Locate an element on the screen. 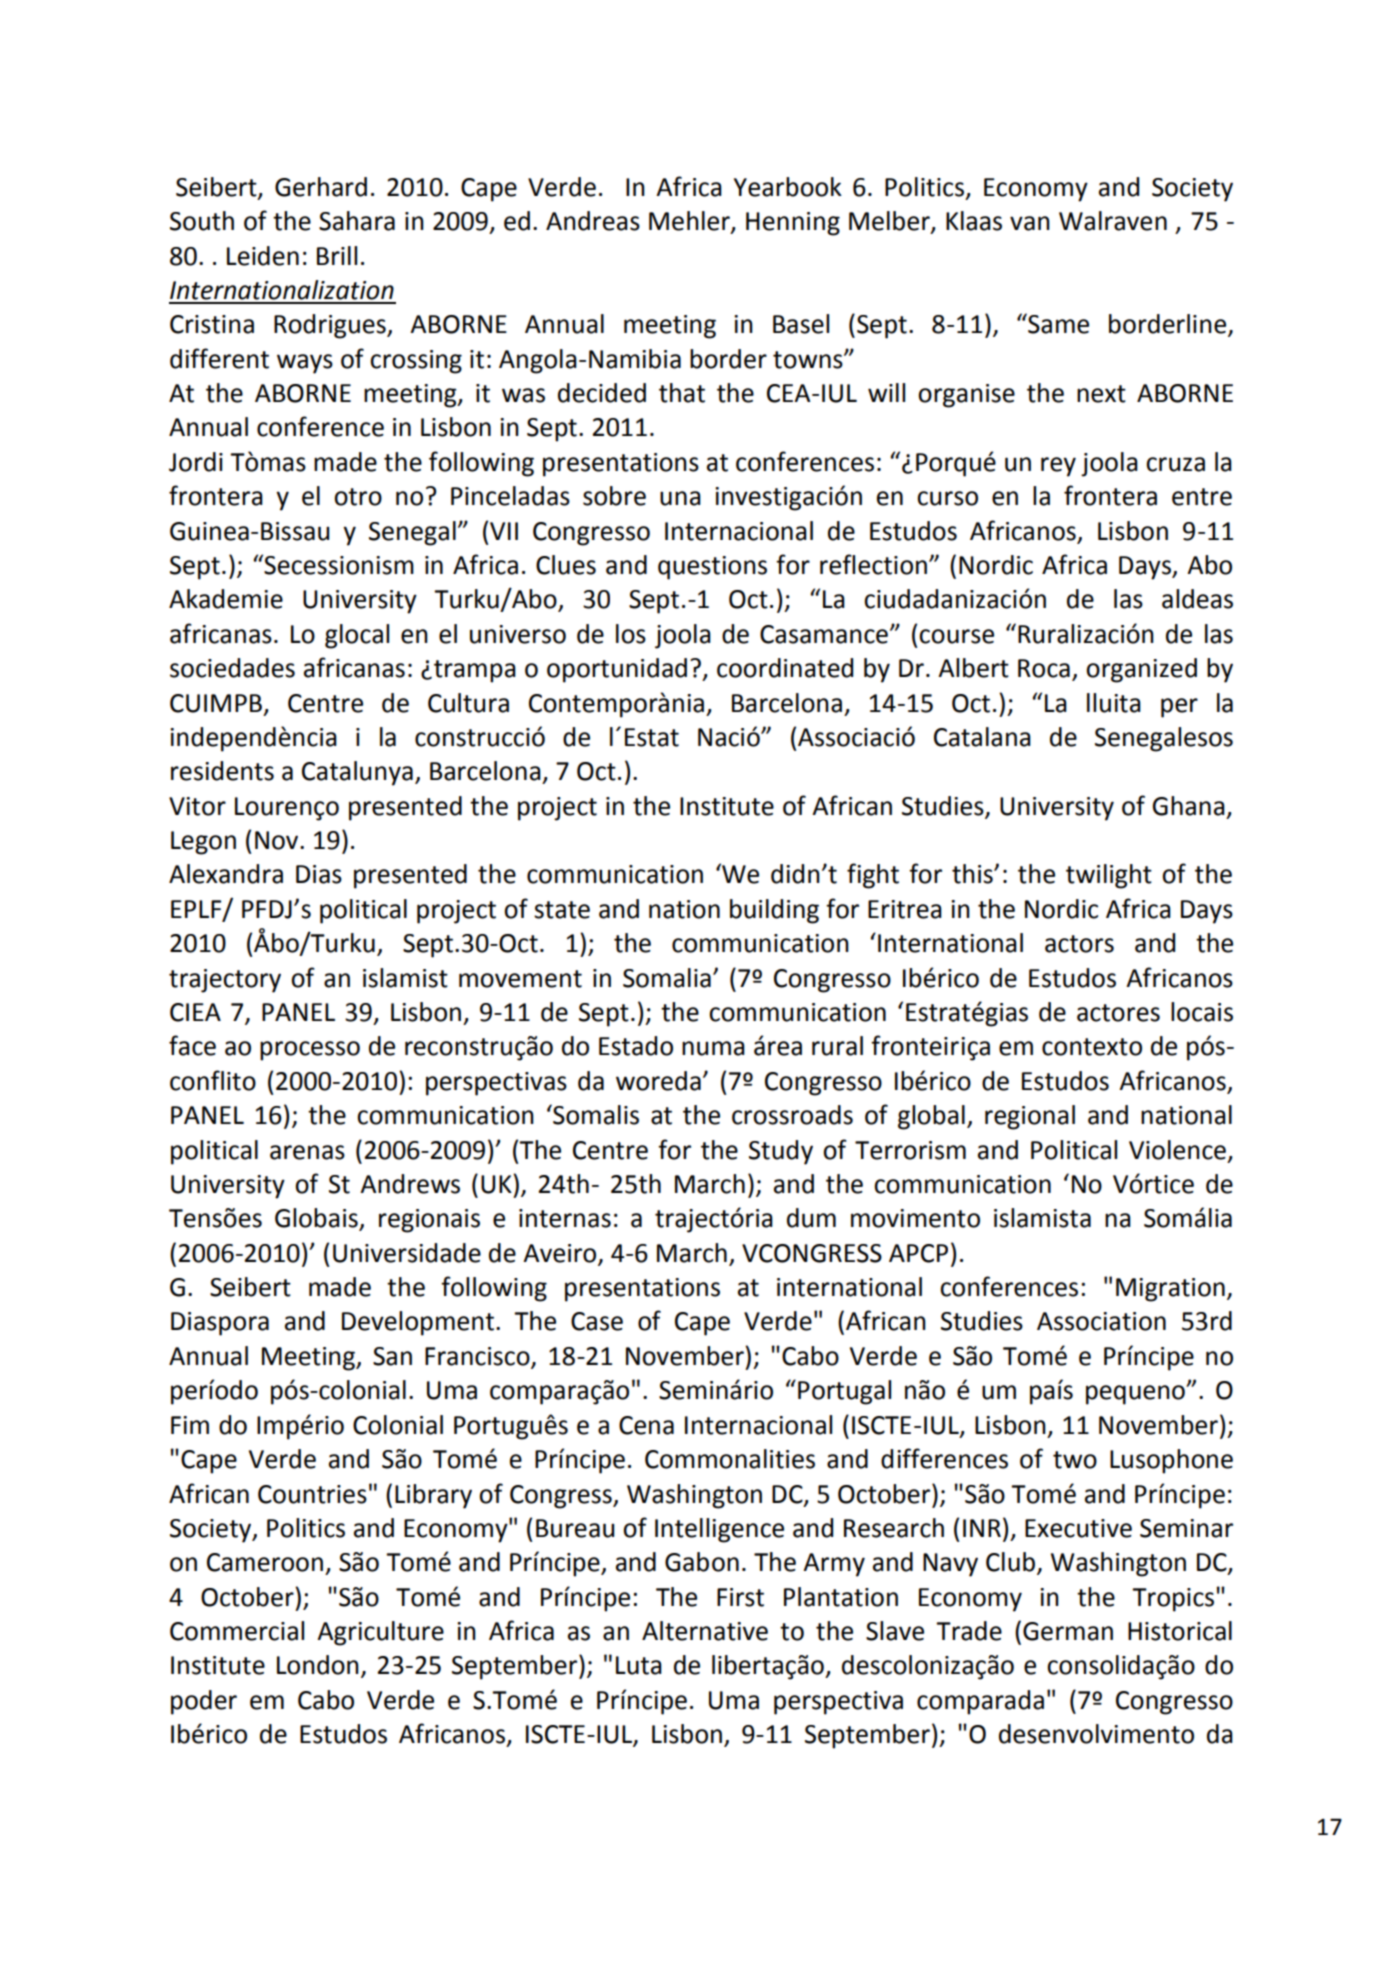  arenas is located at coordinates (307, 1152).
